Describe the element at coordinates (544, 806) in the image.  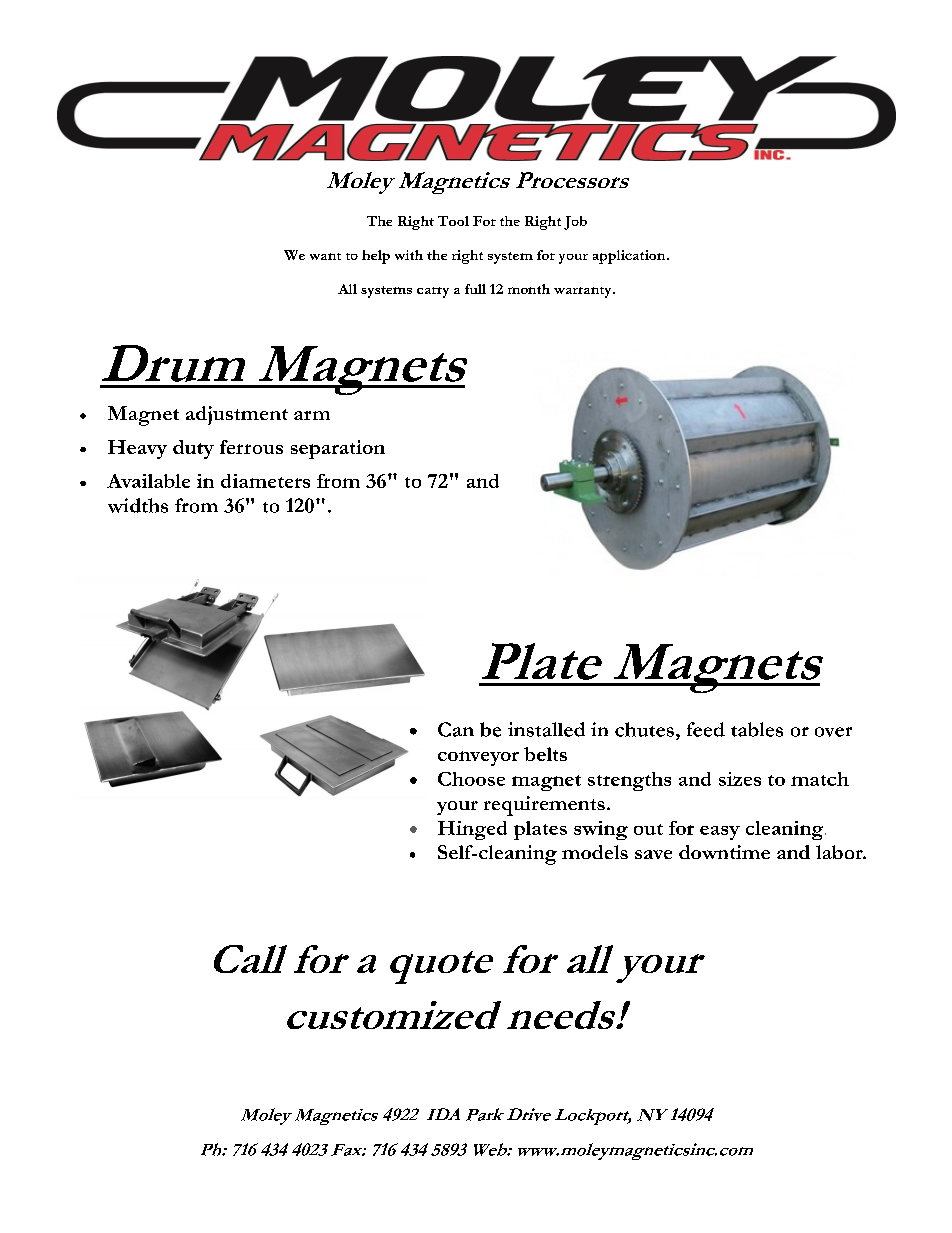
I see `requirements` at that location.
